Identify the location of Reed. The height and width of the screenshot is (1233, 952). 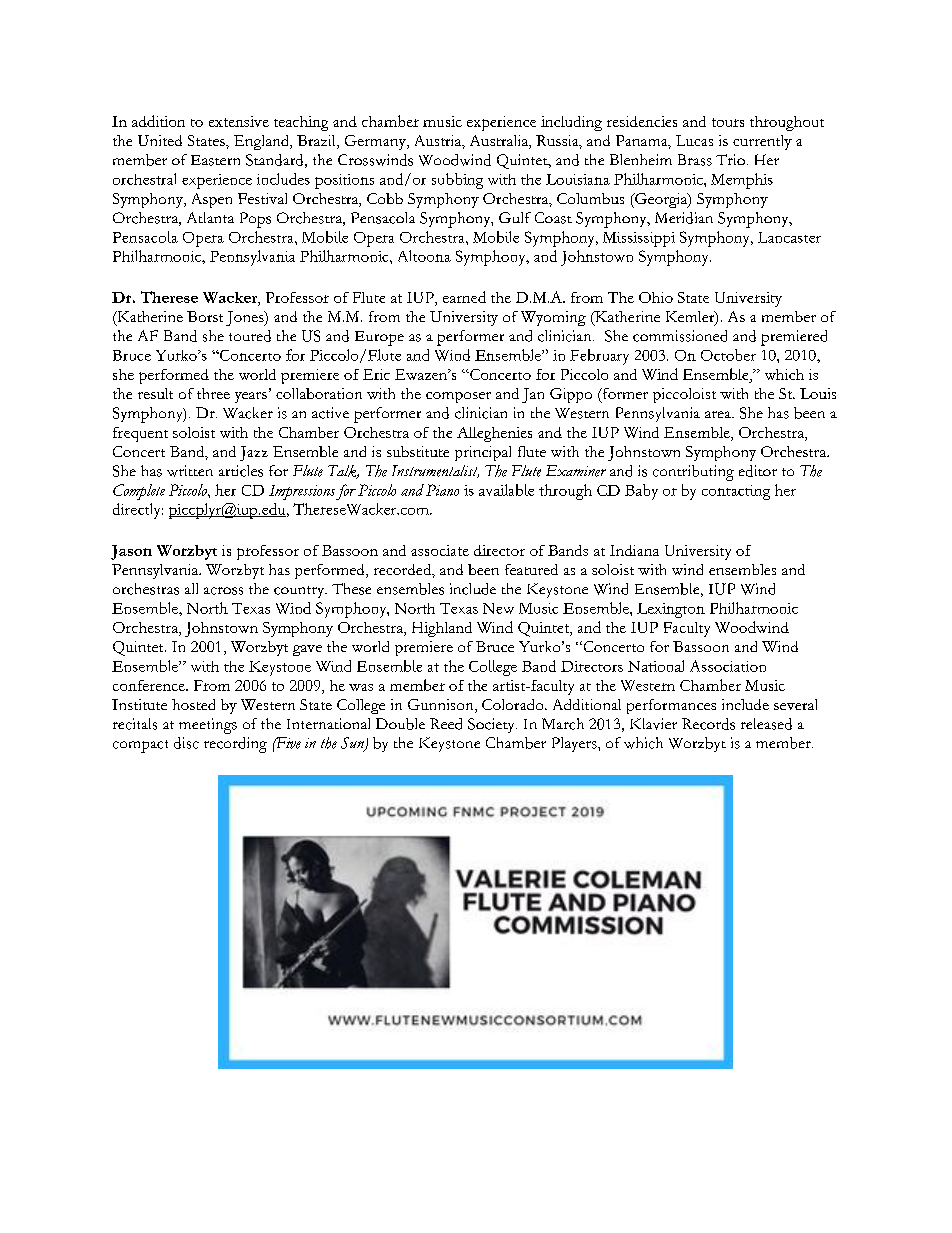
(446, 724).
